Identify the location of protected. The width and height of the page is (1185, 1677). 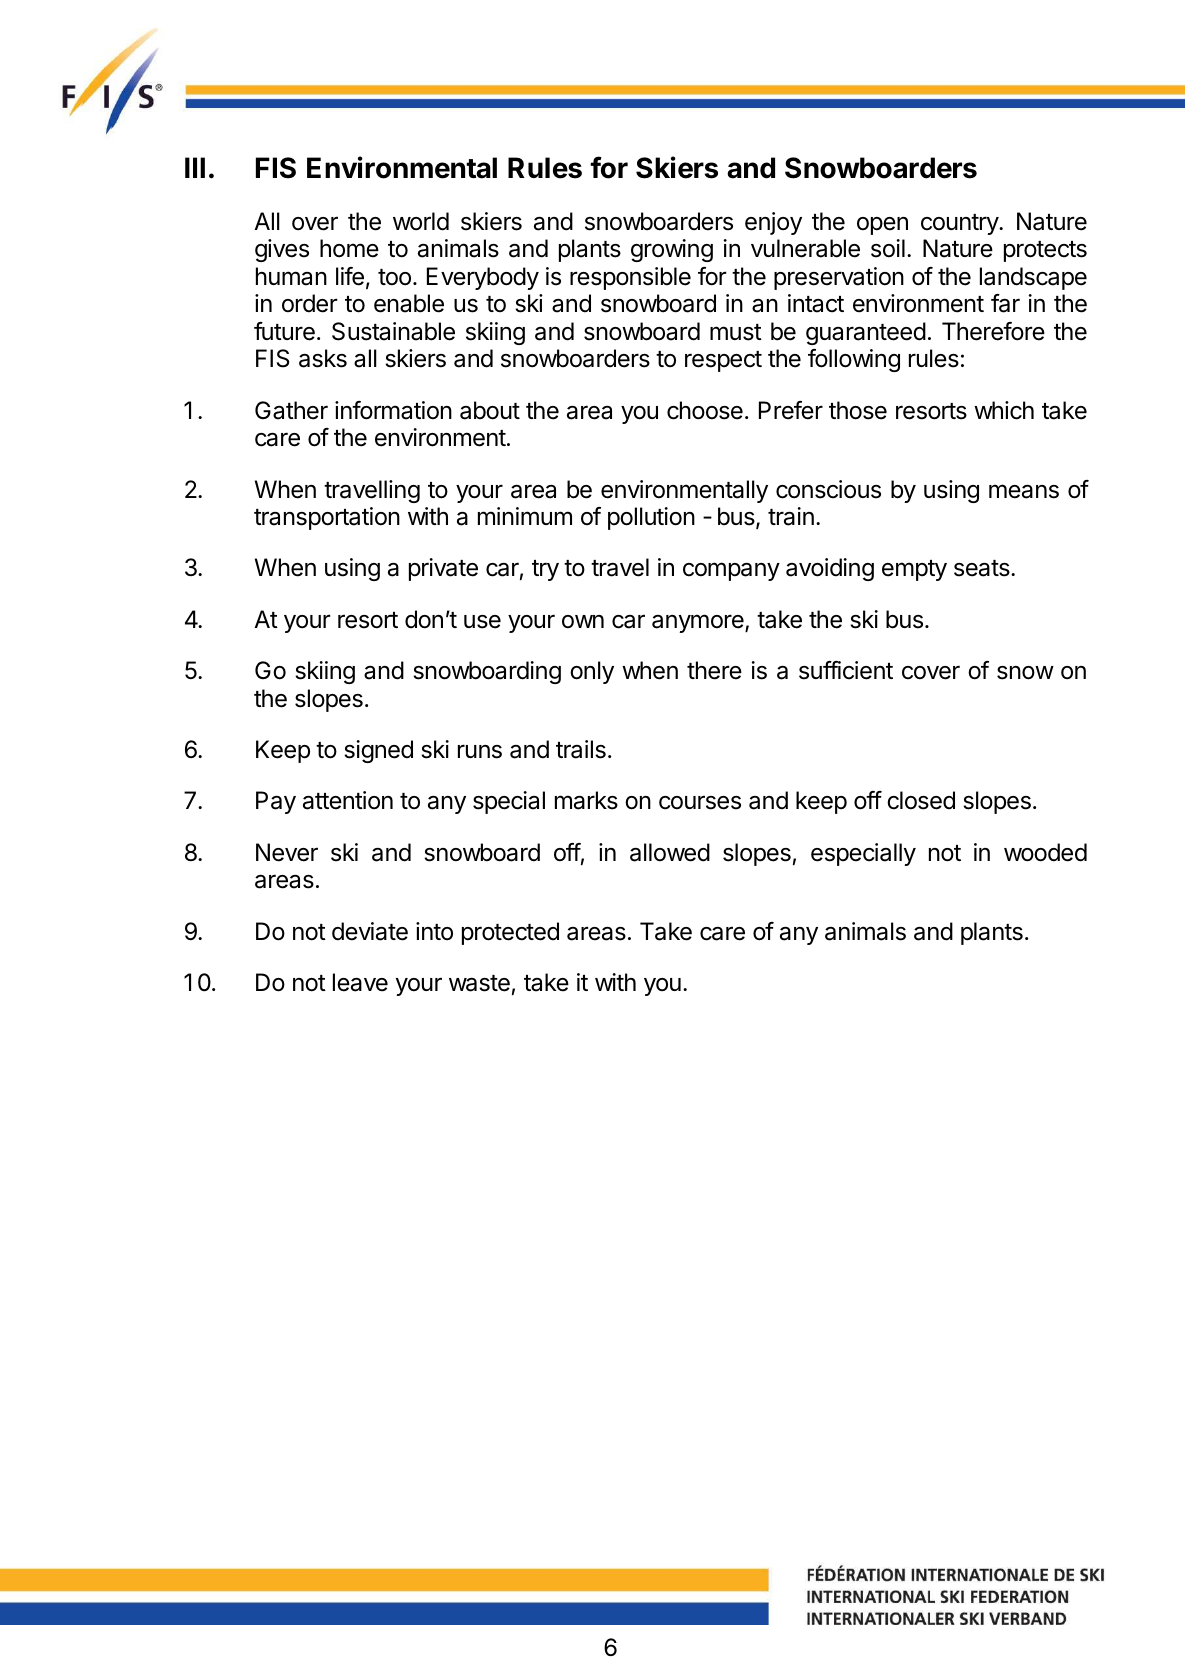
(510, 933).
